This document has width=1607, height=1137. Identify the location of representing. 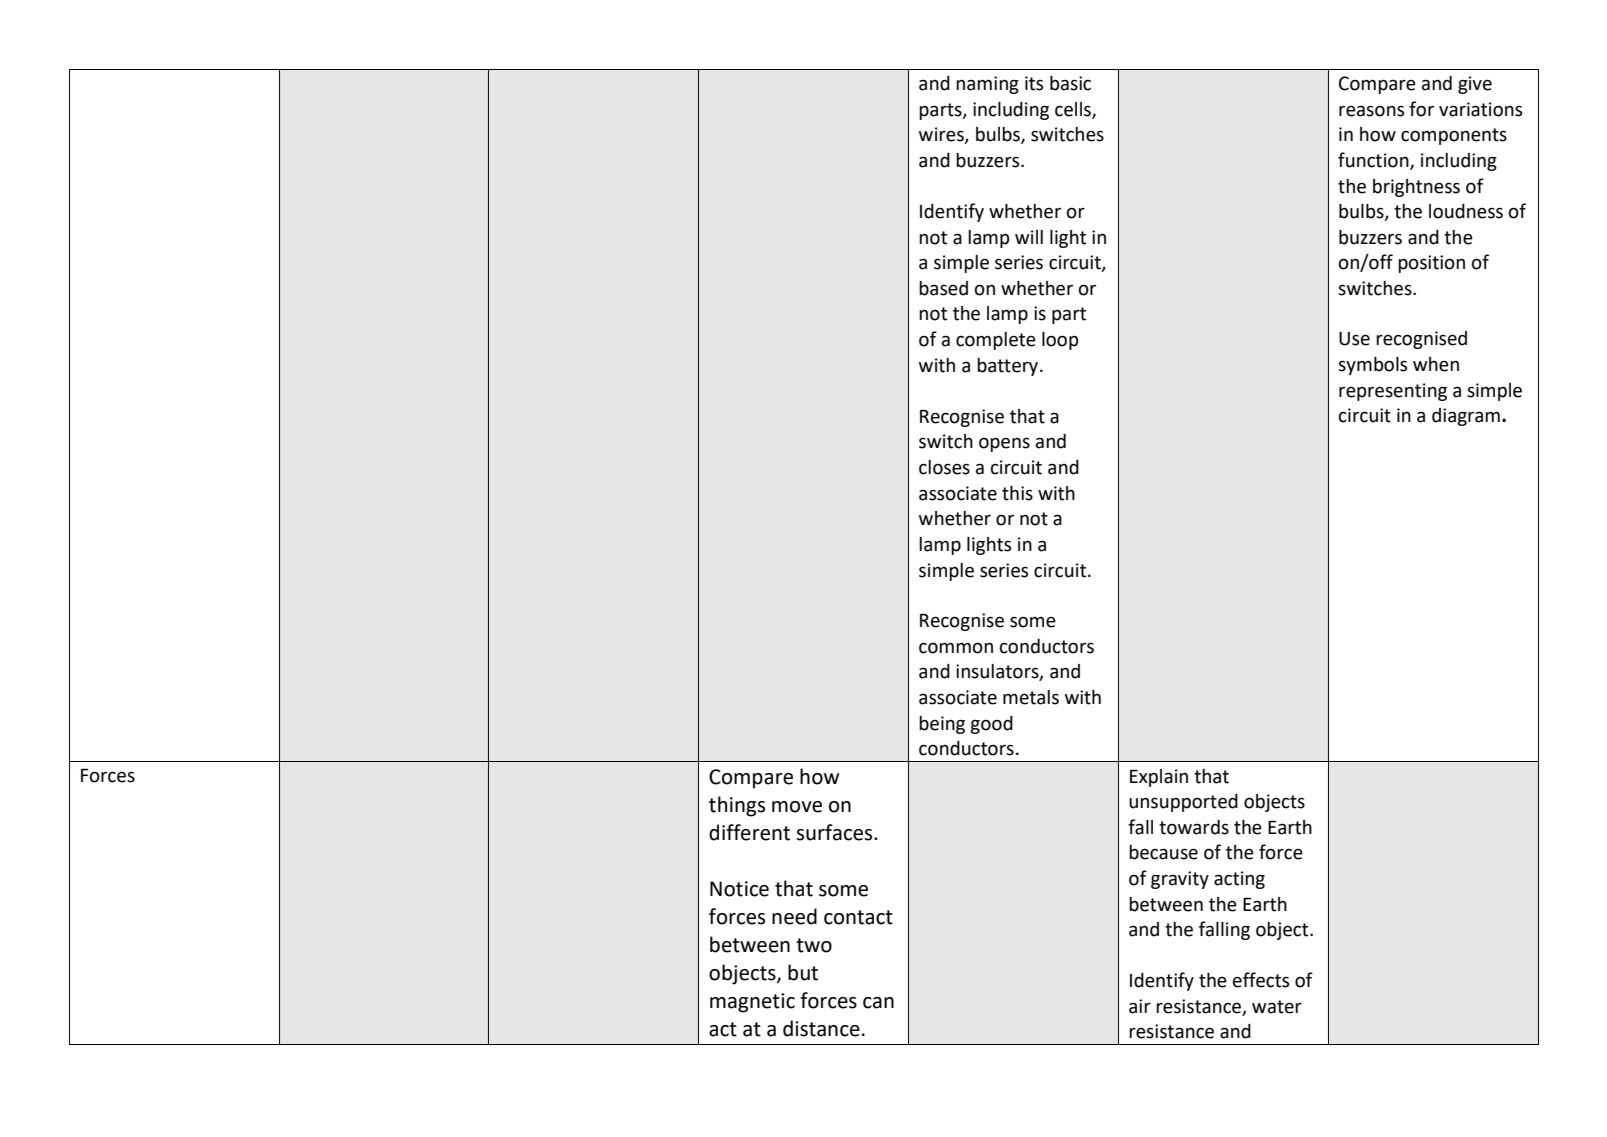
(1393, 392).
